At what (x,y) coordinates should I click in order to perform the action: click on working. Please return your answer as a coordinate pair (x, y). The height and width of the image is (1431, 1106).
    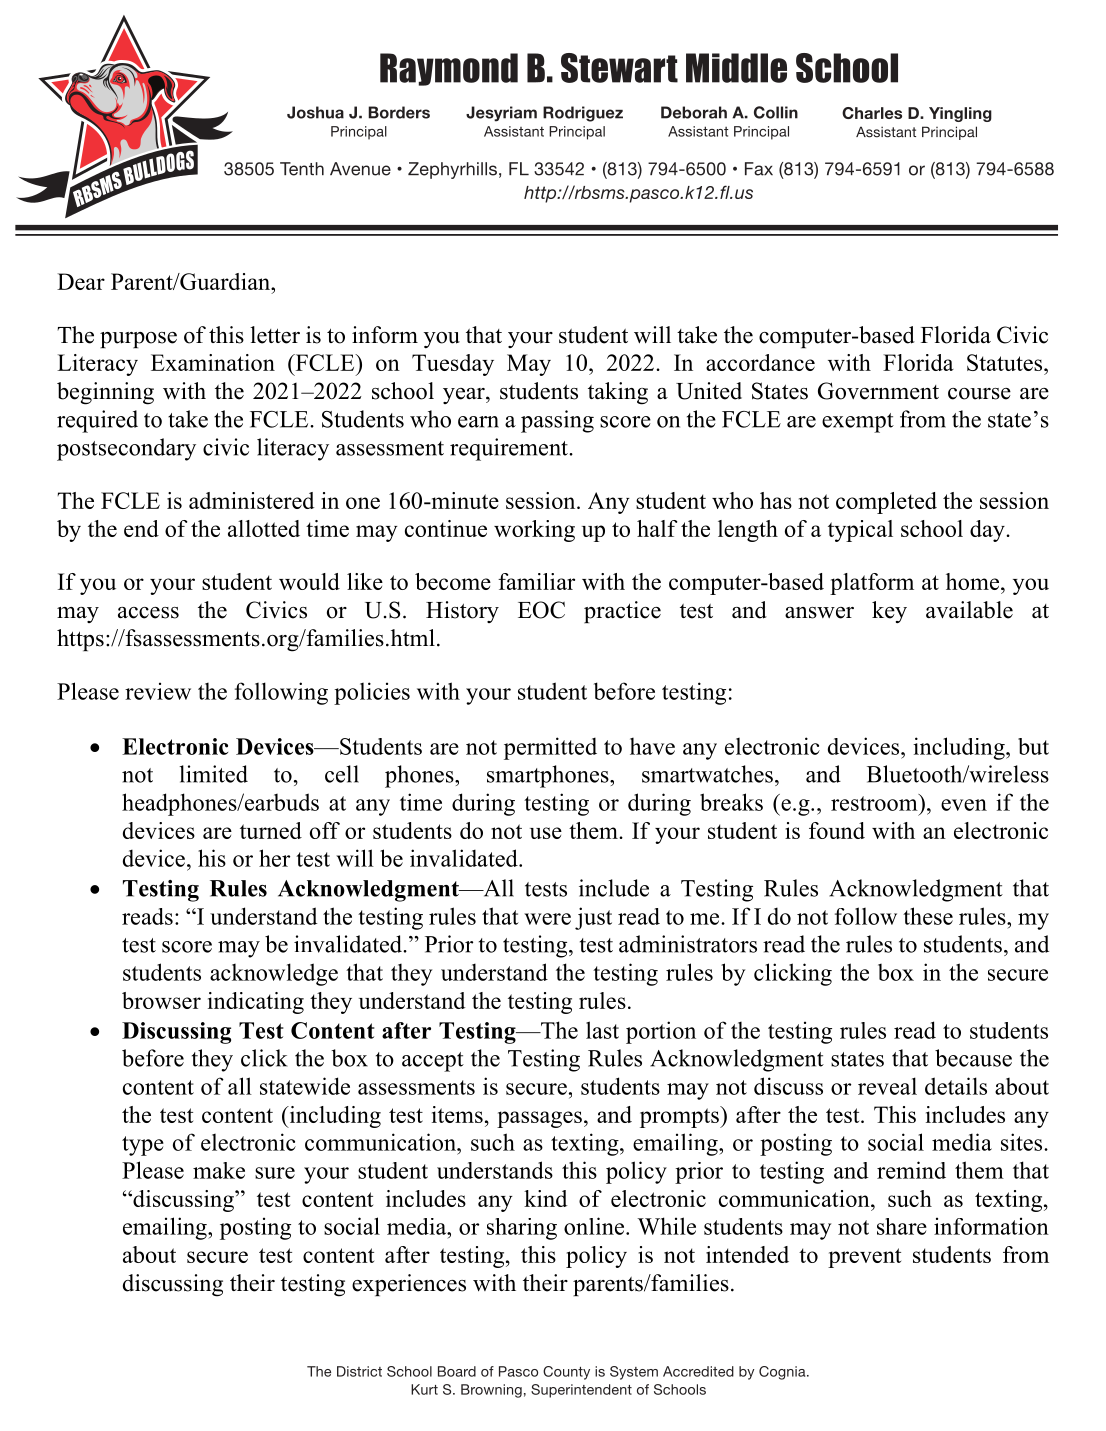
    Looking at the image, I should click on (534, 531).
